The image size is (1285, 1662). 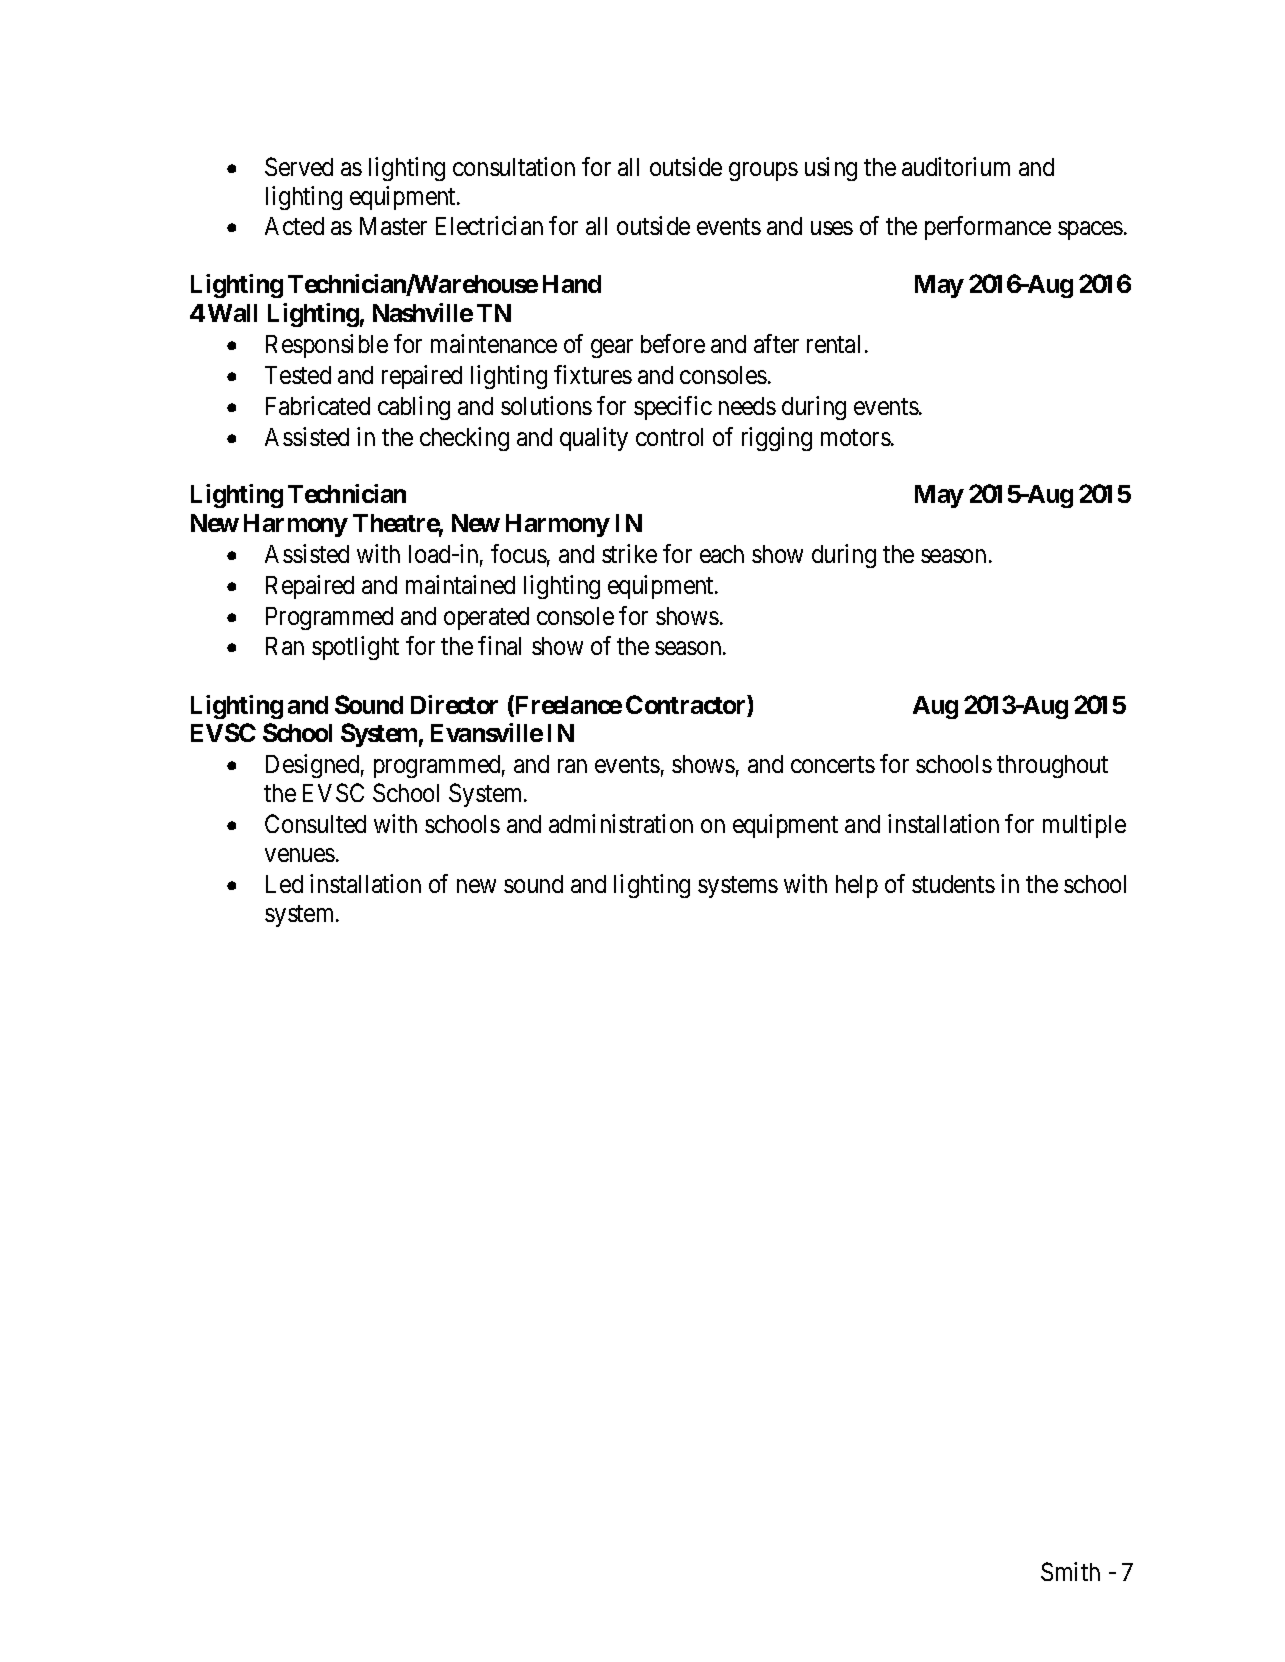 What do you see at coordinates (857, 886) in the document?
I see `help` at bounding box center [857, 886].
